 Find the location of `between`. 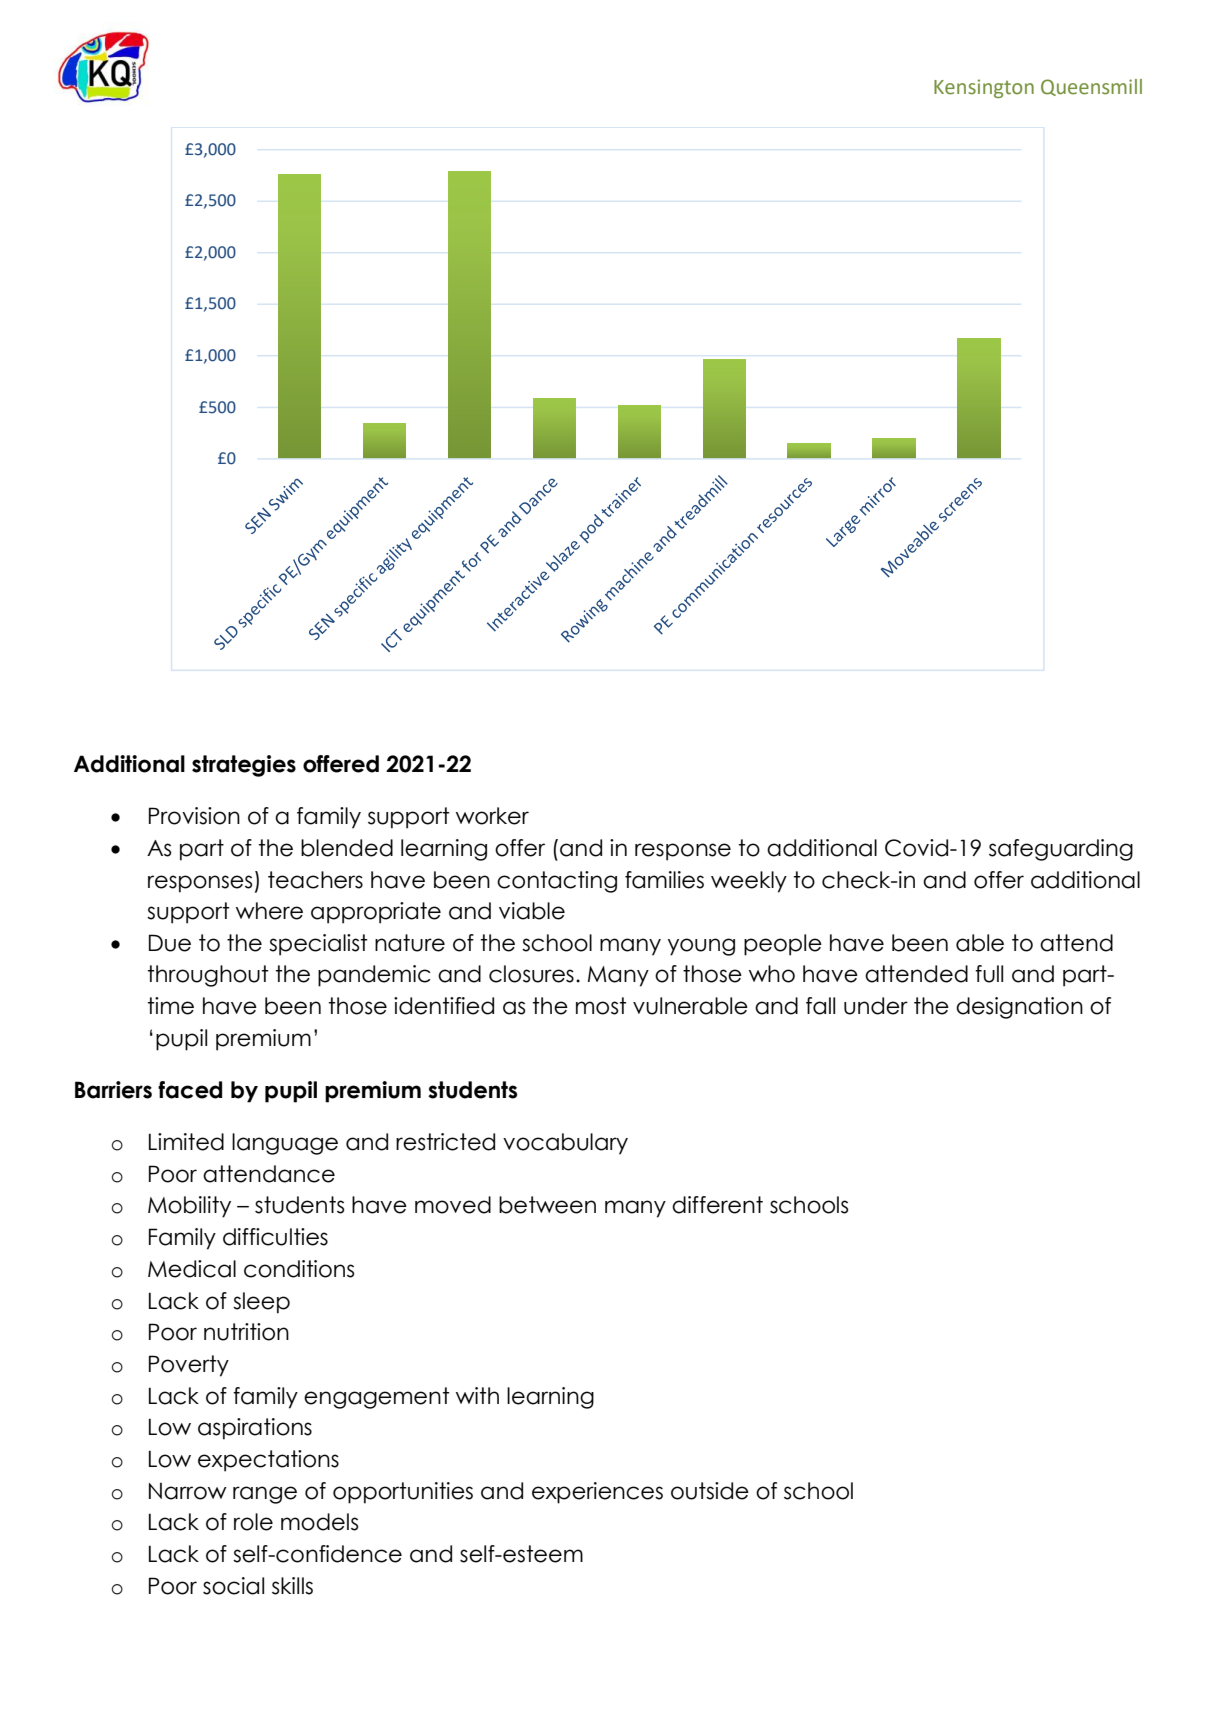

between is located at coordinates (547, 1205).
